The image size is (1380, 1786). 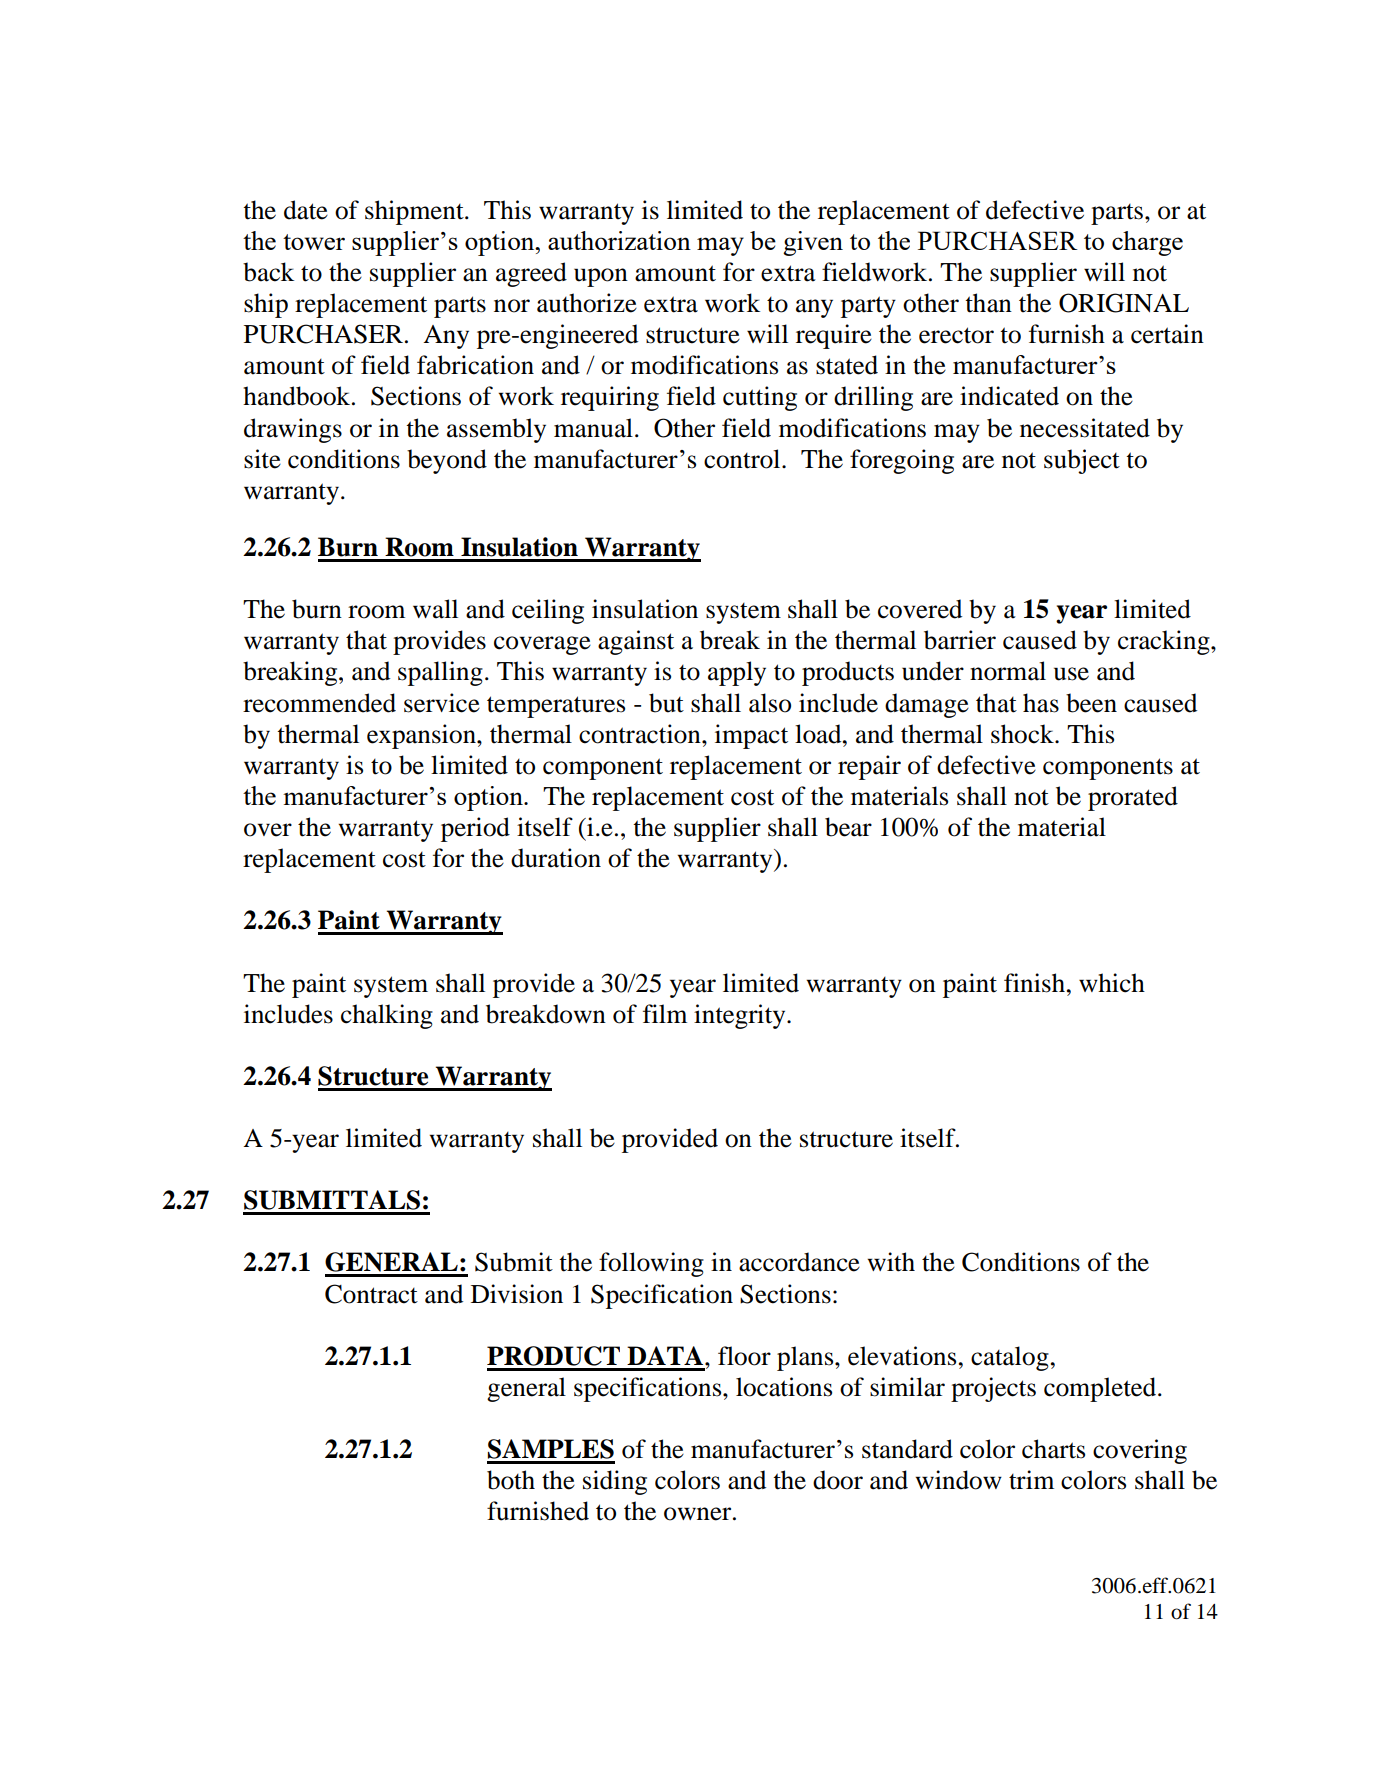 What do you see at coordinates (1147, 243) in the document?
I see `charge` at bounding box center [1147, 243].
